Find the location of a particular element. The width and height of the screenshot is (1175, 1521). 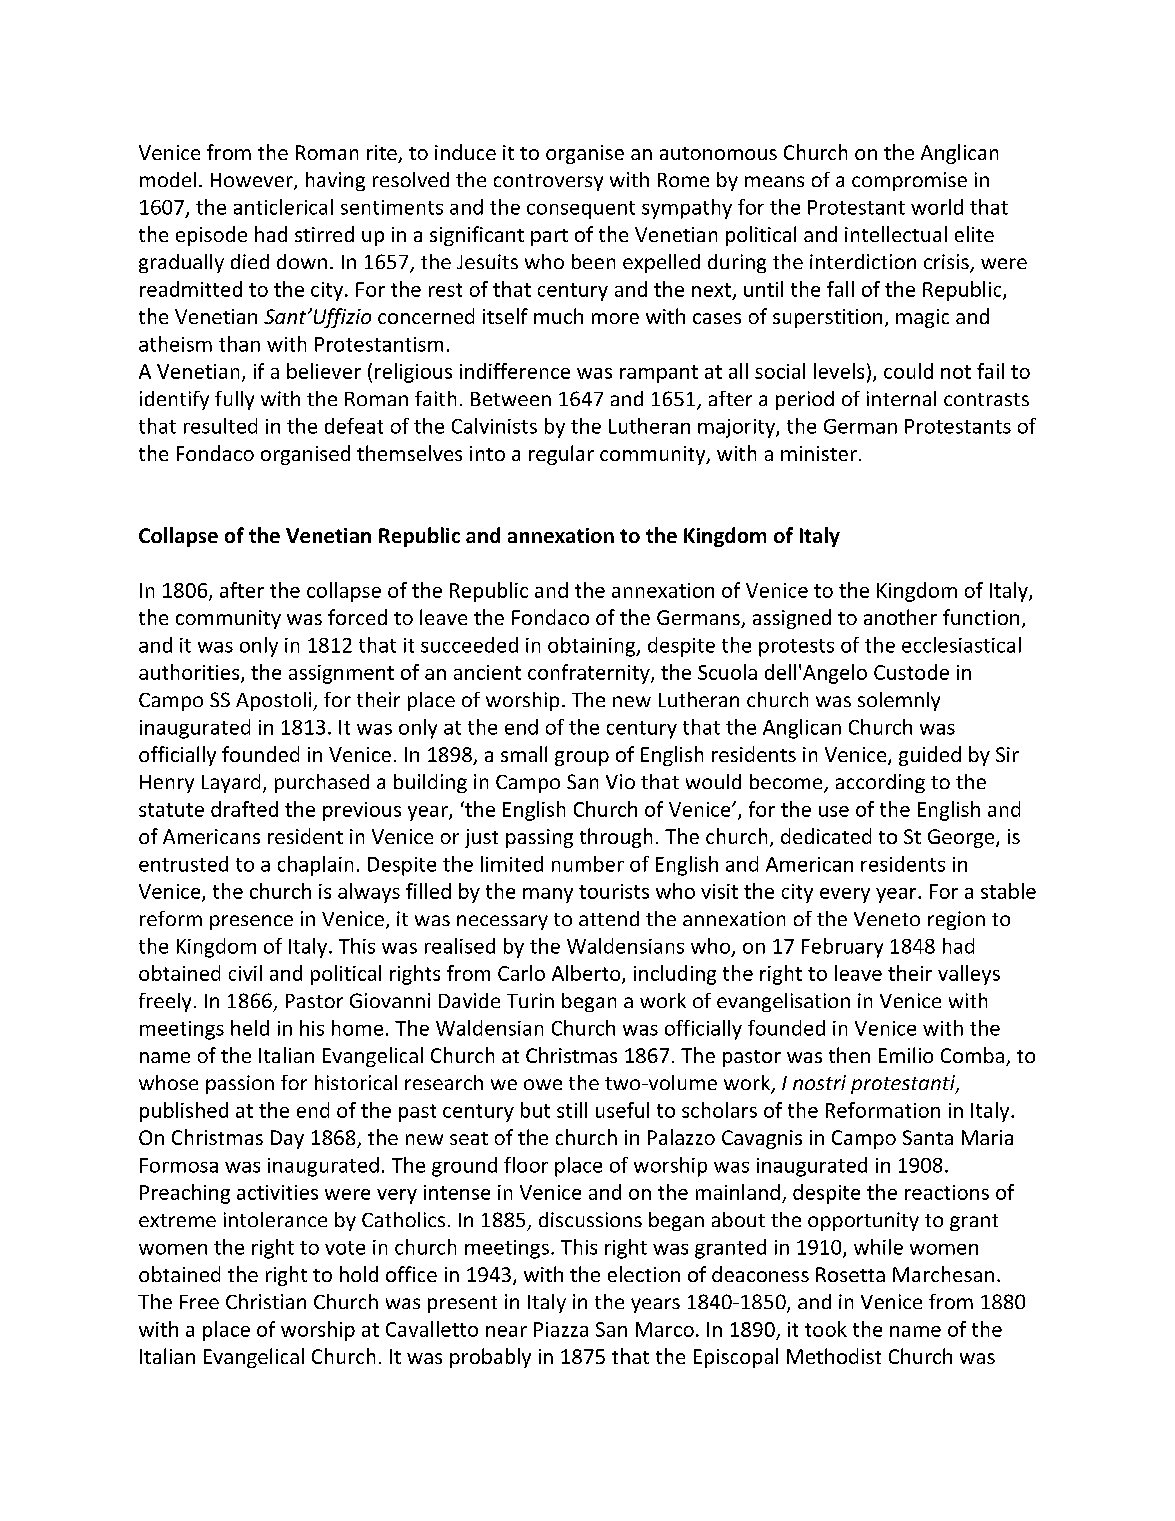

Layard is located at coordinates (231, 783).
